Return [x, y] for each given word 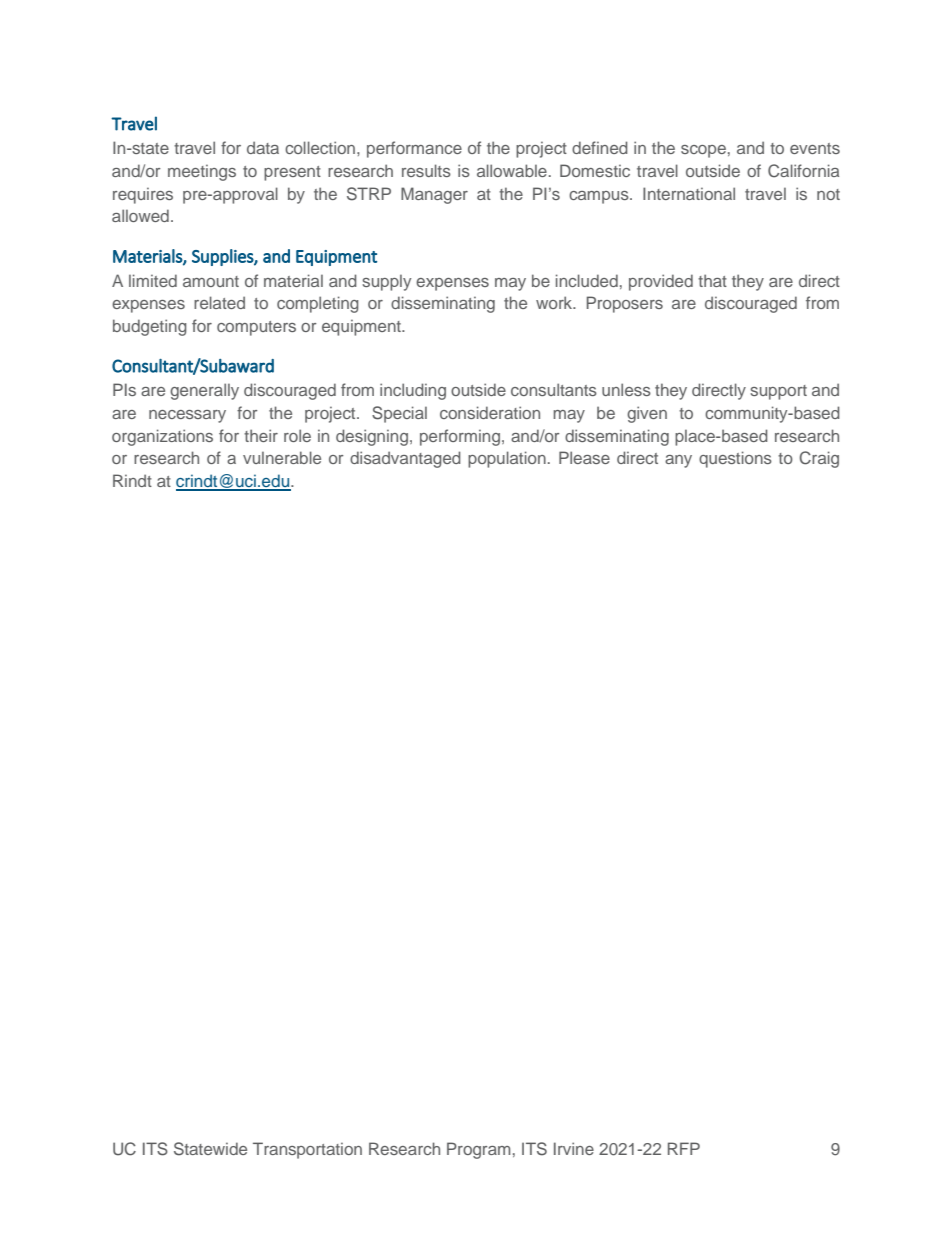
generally [204, 391]
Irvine [574, 1148]
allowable [512, 170]
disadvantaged [405, 459]
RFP [684, 1148]
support [778, 392]
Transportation [307, 1150]
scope [703, 151]
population [507, 459]
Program [478, 1150]
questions [735, 459]
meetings [202, 173]
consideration [490, 412]
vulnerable [282, 457]
